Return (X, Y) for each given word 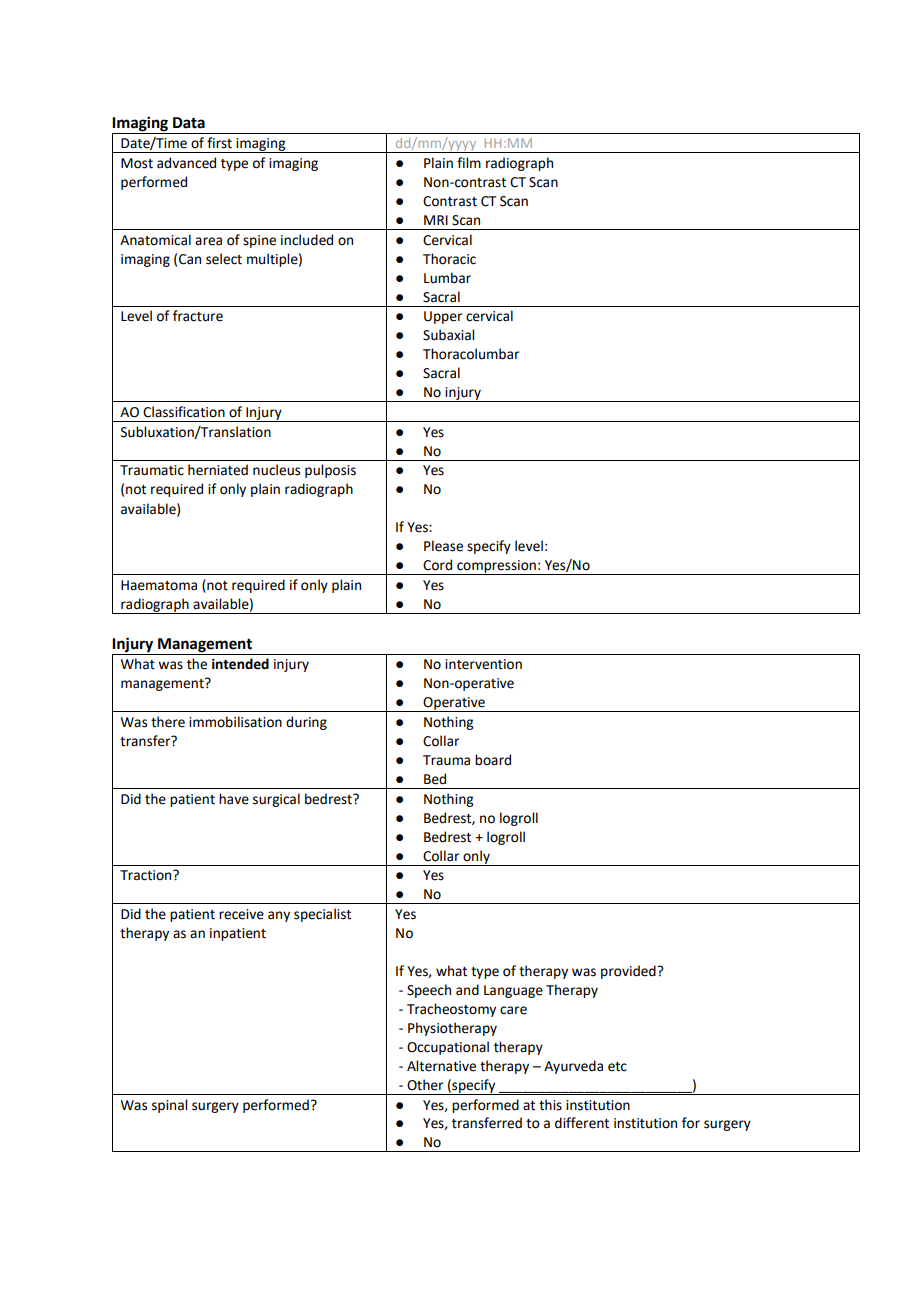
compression (496, 567)
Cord (437, 565)
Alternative (441, 1066)
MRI (436, 220)
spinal (169, 1106)
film (469, 162)
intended (240, 664)
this (550, 1105)
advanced (186, 163)
